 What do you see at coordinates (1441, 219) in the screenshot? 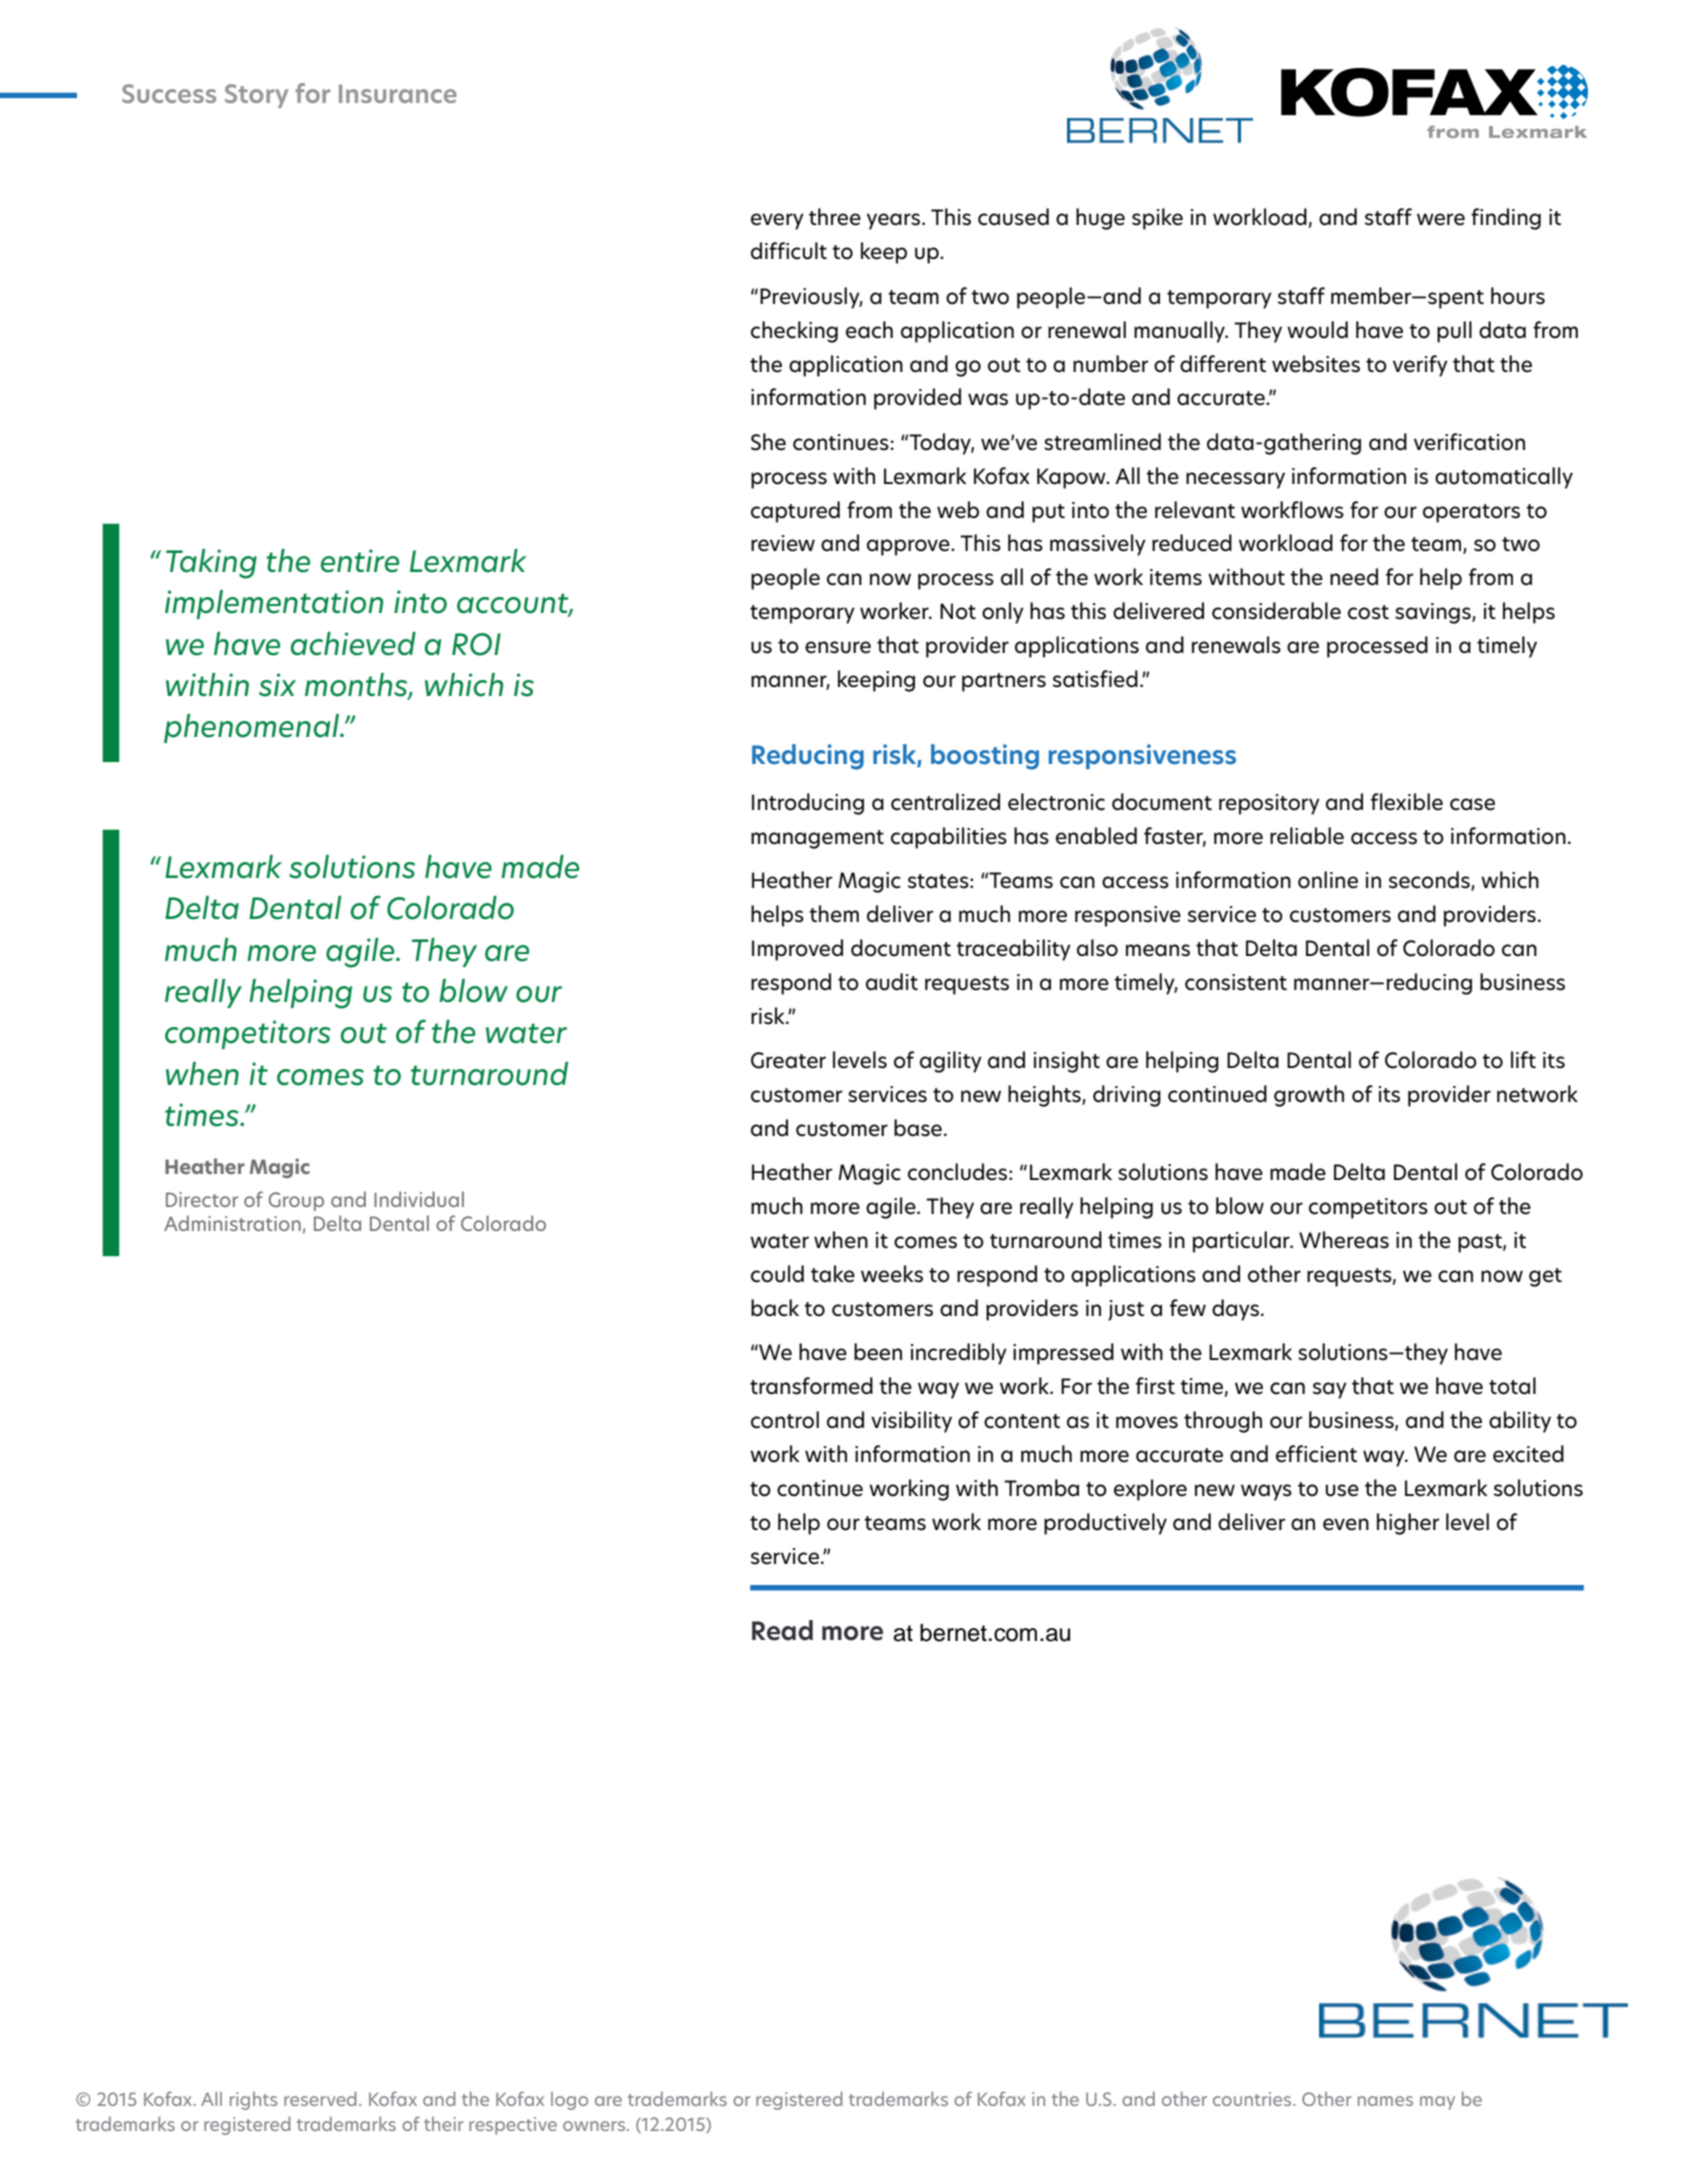
I see `were` at bounding box center [1441, 219].
